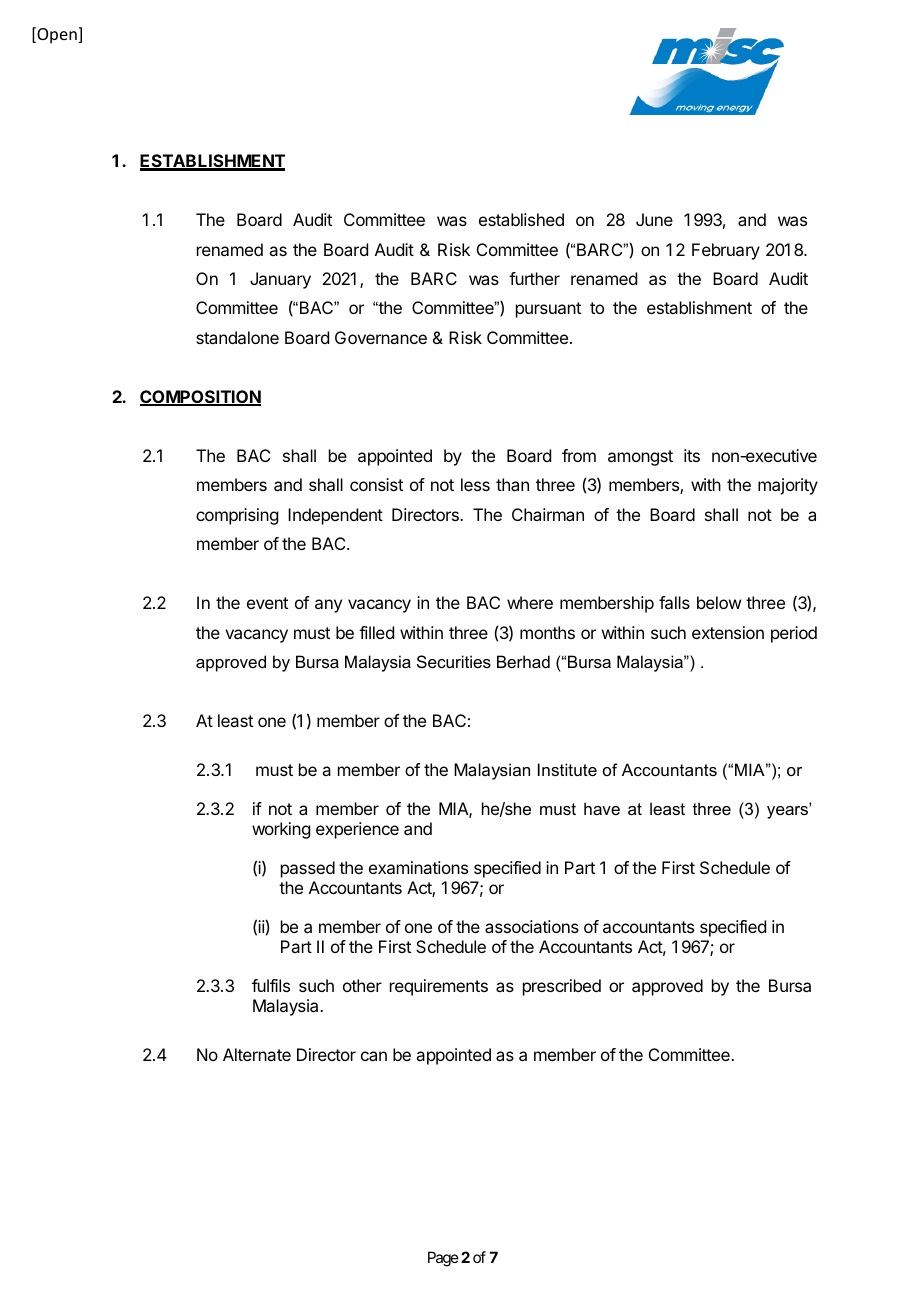  Describe the element at coordinates (56, 35) in the screenshot. I see `Open` at that location.
